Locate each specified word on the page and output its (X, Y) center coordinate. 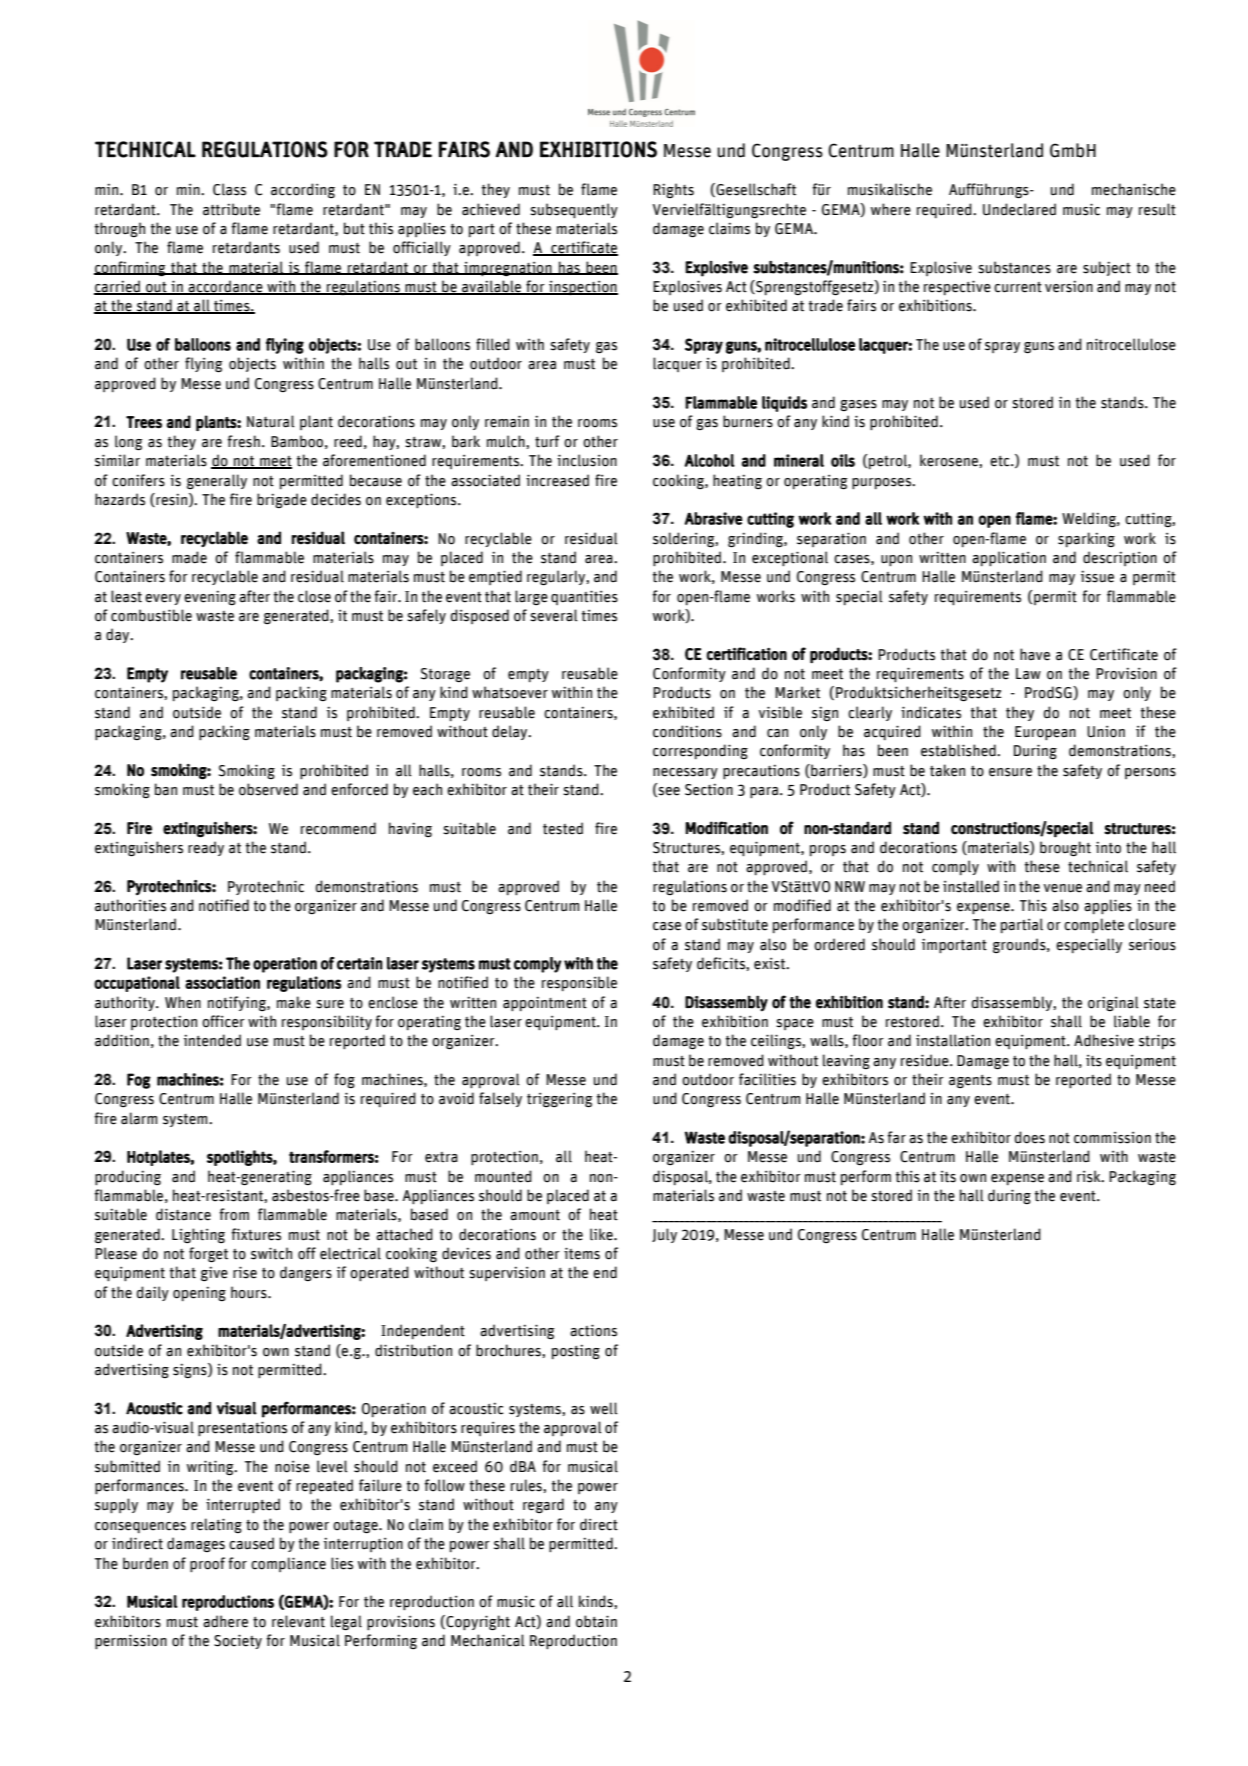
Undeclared (1019, 209)
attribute (231, 209)
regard (543, 1505)
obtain (596, 1621)
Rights (673, 190)
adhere (225, 1621)
